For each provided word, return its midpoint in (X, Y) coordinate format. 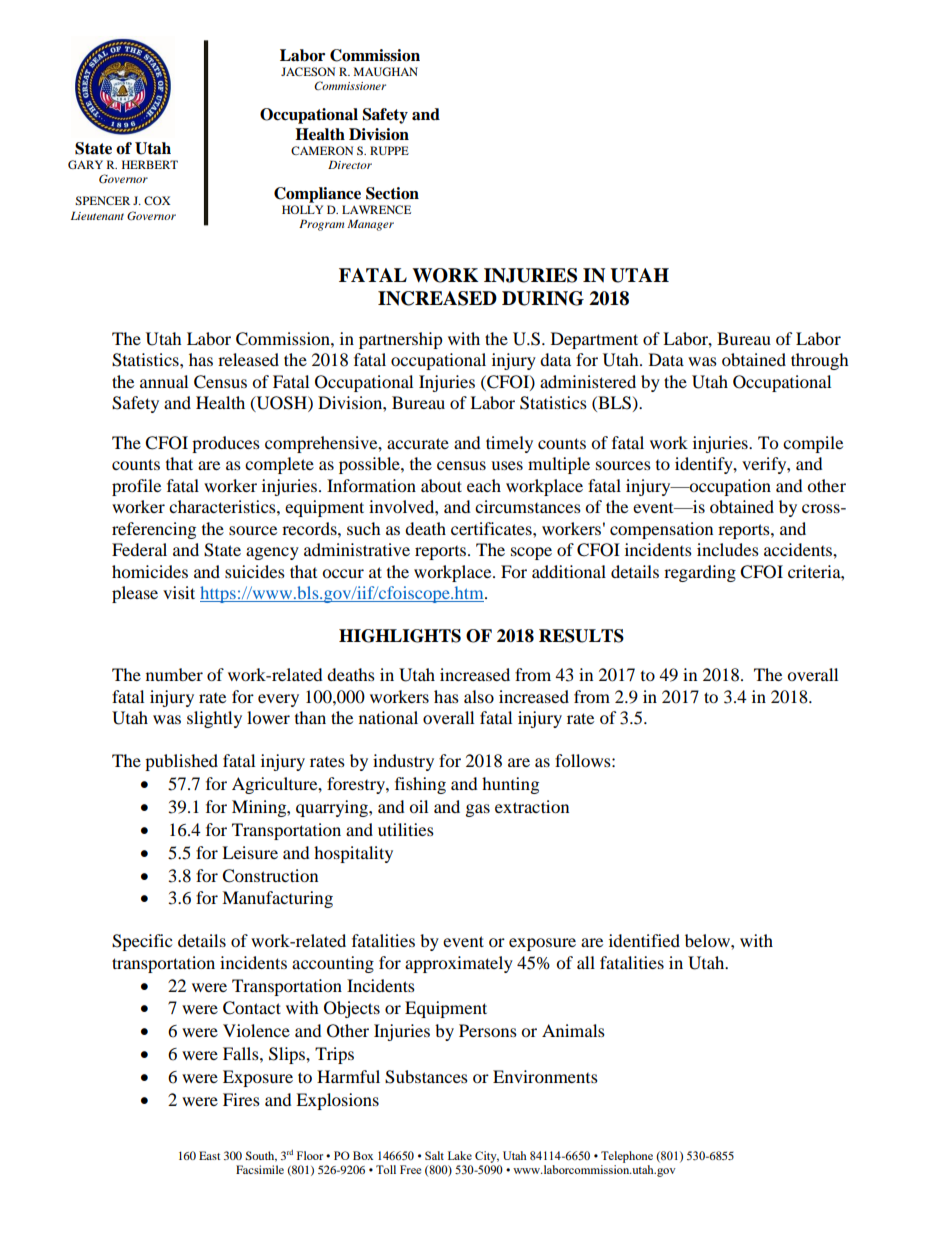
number (174, 674)
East (210, 1155)
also (479, 696)
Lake (460, 1155)
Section (392, 193)
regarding (700, 573)
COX (157, 200)
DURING (543, 298)
